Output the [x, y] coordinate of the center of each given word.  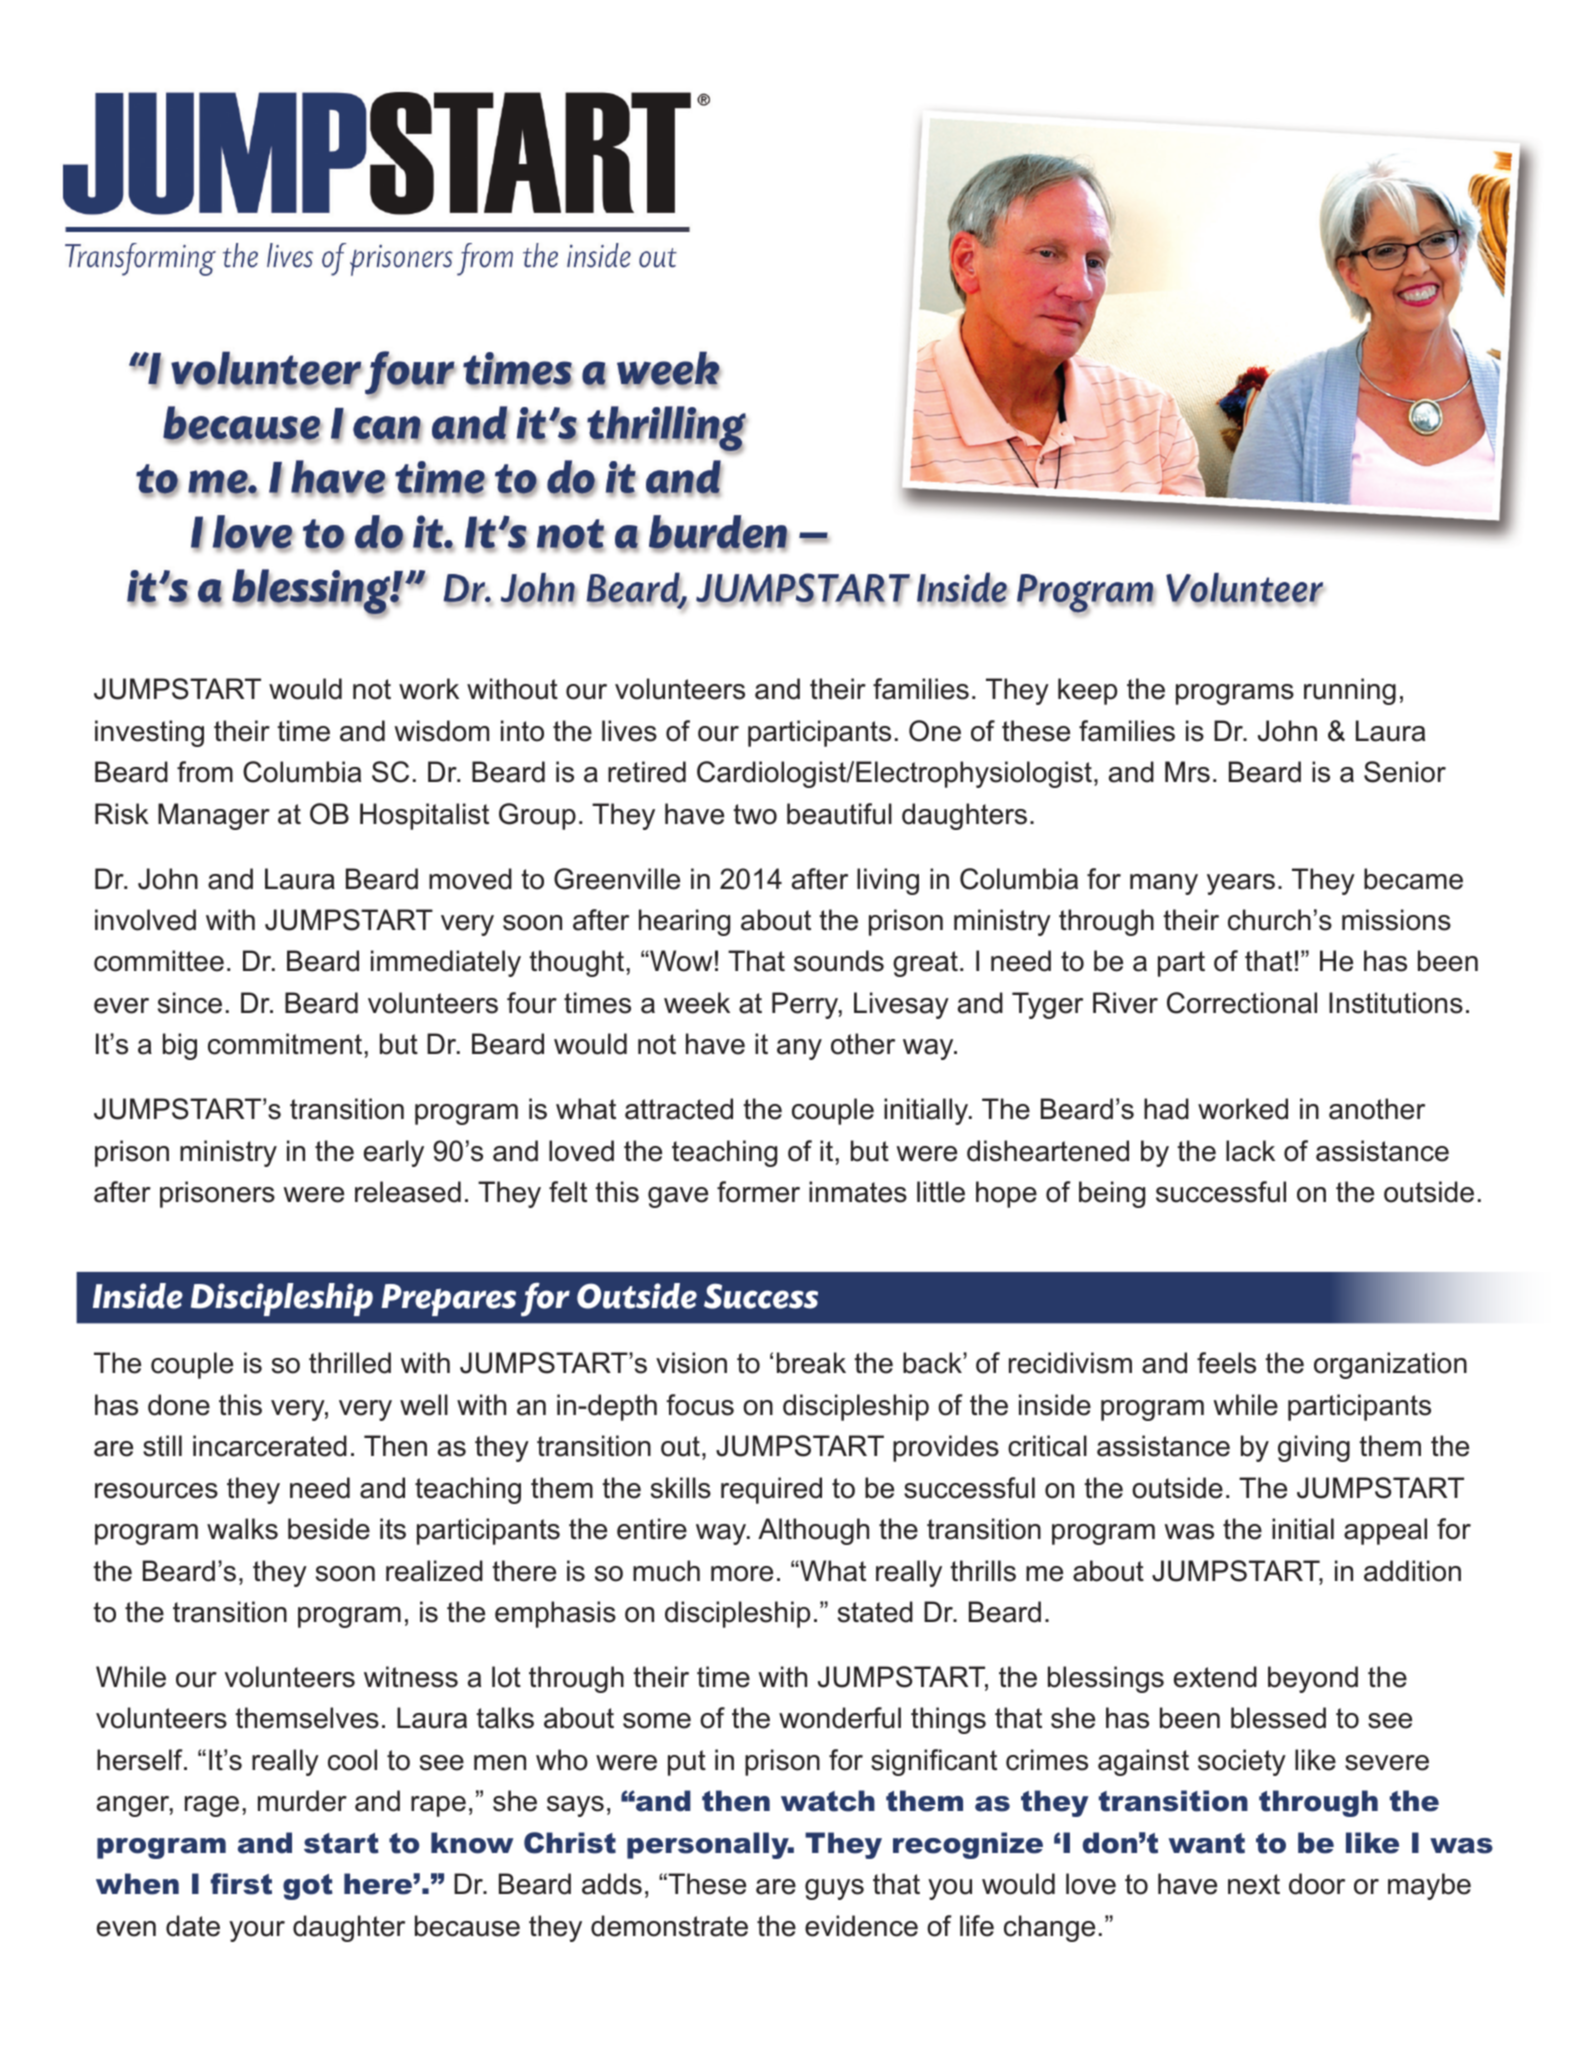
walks [242, 1529]
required [771, 1490]
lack [1250, 1151]
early [394, 1153]
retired [647, 772]
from [205, 772]
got [308, 1887]
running [1350, 691]
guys [834, 1889]
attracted [679, 1109]
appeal [1385, 1531]
